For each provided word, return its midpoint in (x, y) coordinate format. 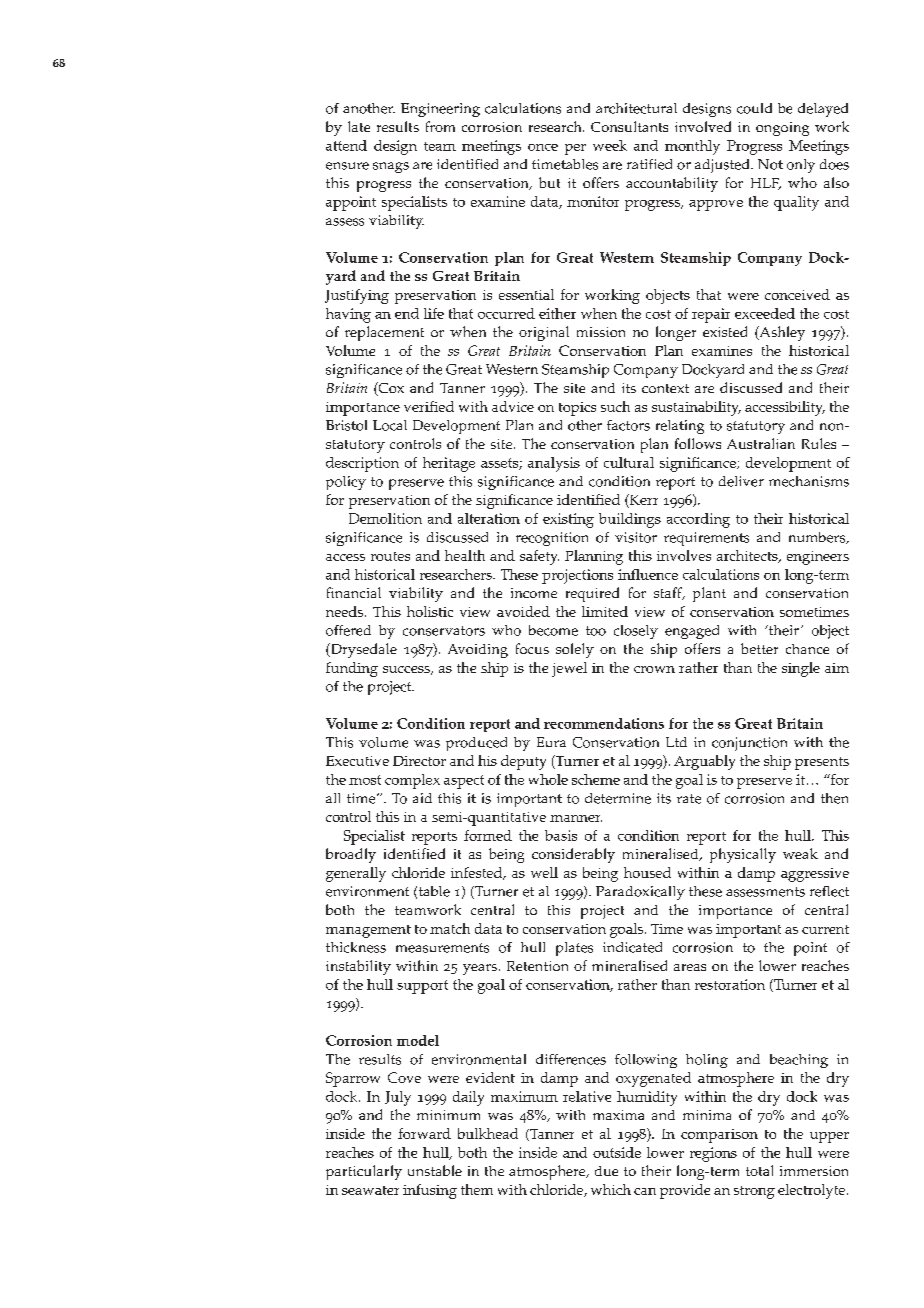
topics (577, 409)
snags (391, 167)
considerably (573, 855)
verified (429, 406)
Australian (761, 443)
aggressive (815, 875)
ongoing (782, 129)
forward (424, 1133)
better (759, 648)
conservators (444, 631)
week (610, 145)
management (368, 931)
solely (575, 650)
